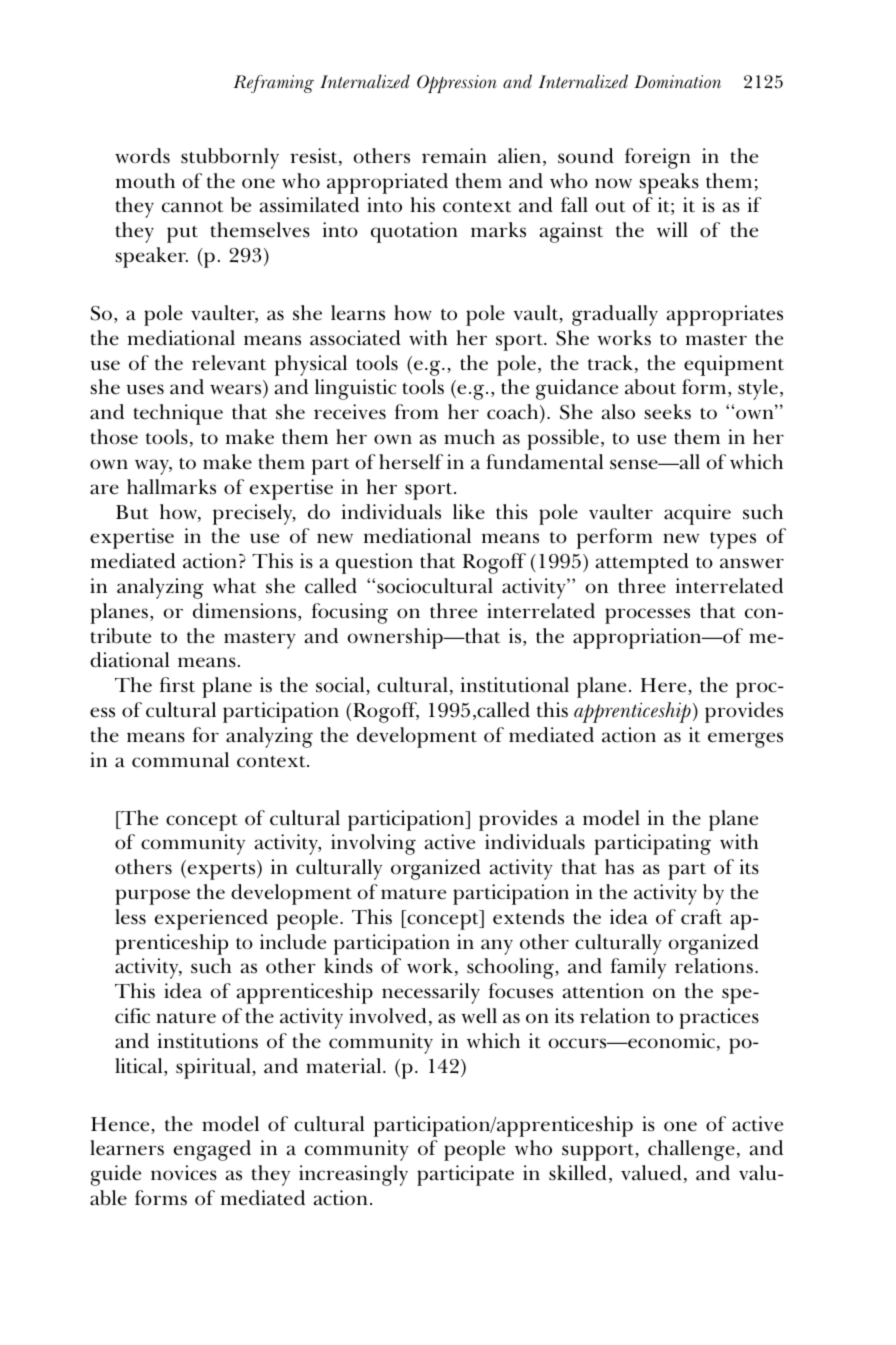 This screenshot has width=896, height=1345. Describe the element at coordinates (667, 412) in the screenshot. I see `seeks` at that location.
